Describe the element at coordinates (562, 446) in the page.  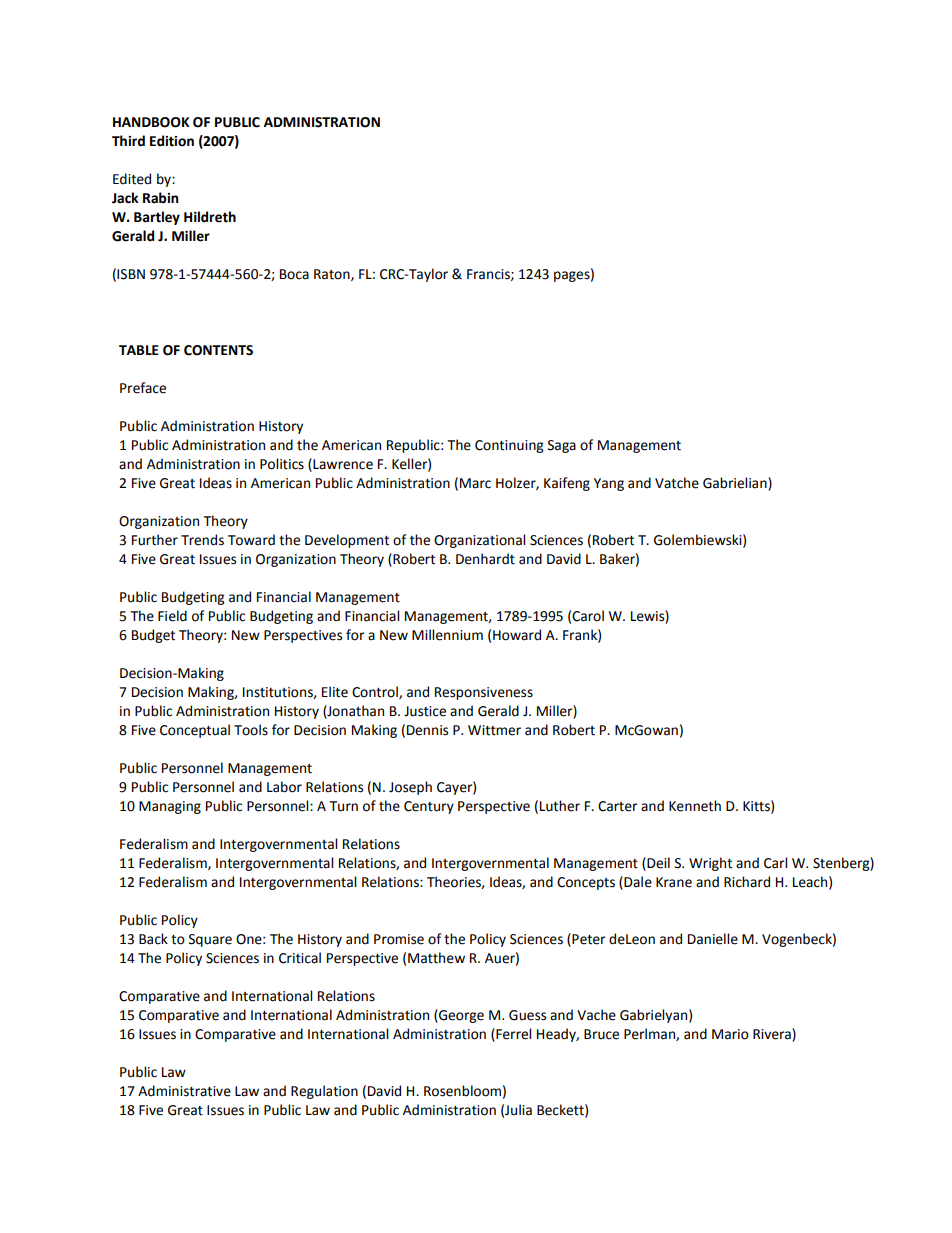
I see `Saga` at that location.
